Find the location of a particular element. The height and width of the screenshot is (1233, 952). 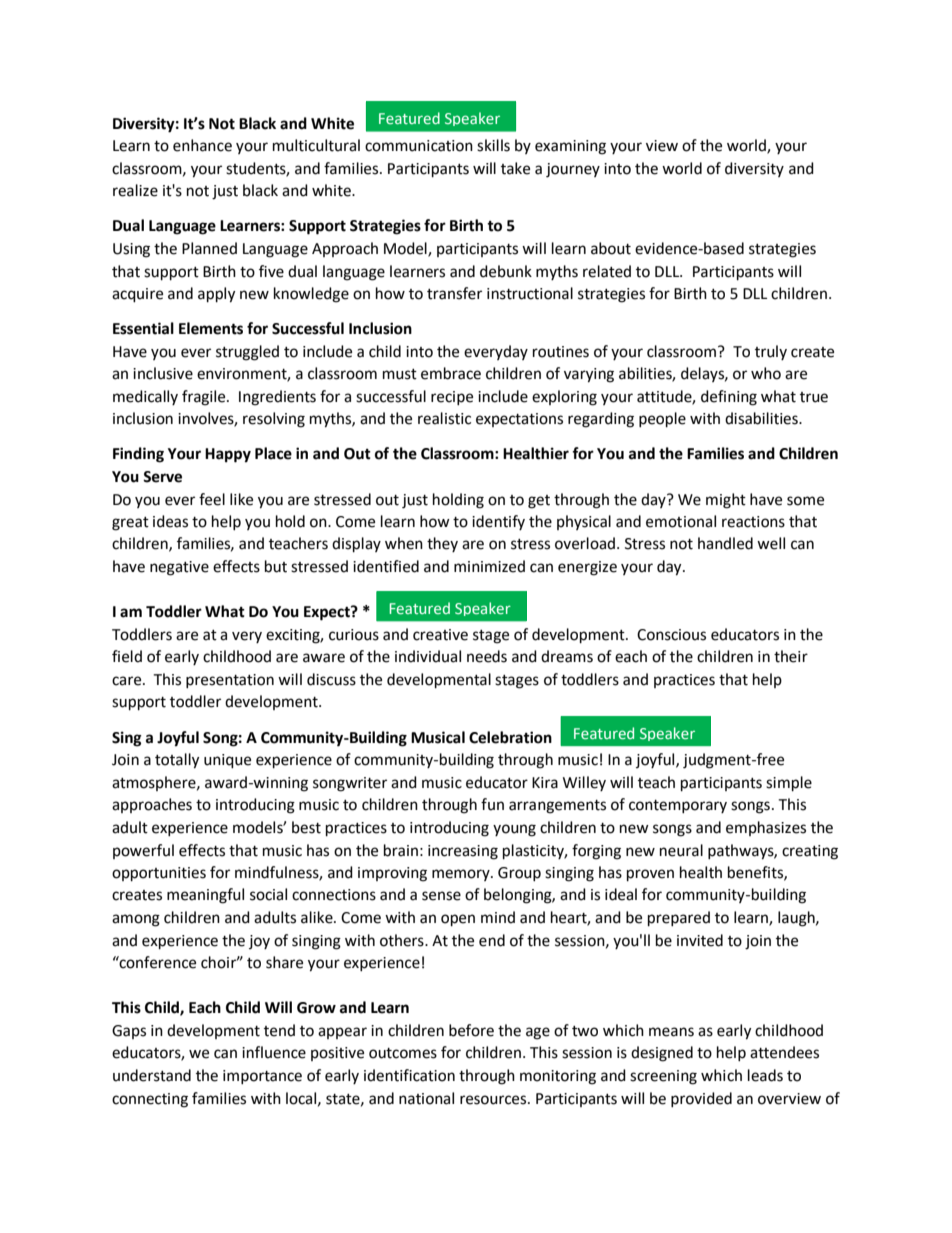

negative is located at coordinates (179, 568).
